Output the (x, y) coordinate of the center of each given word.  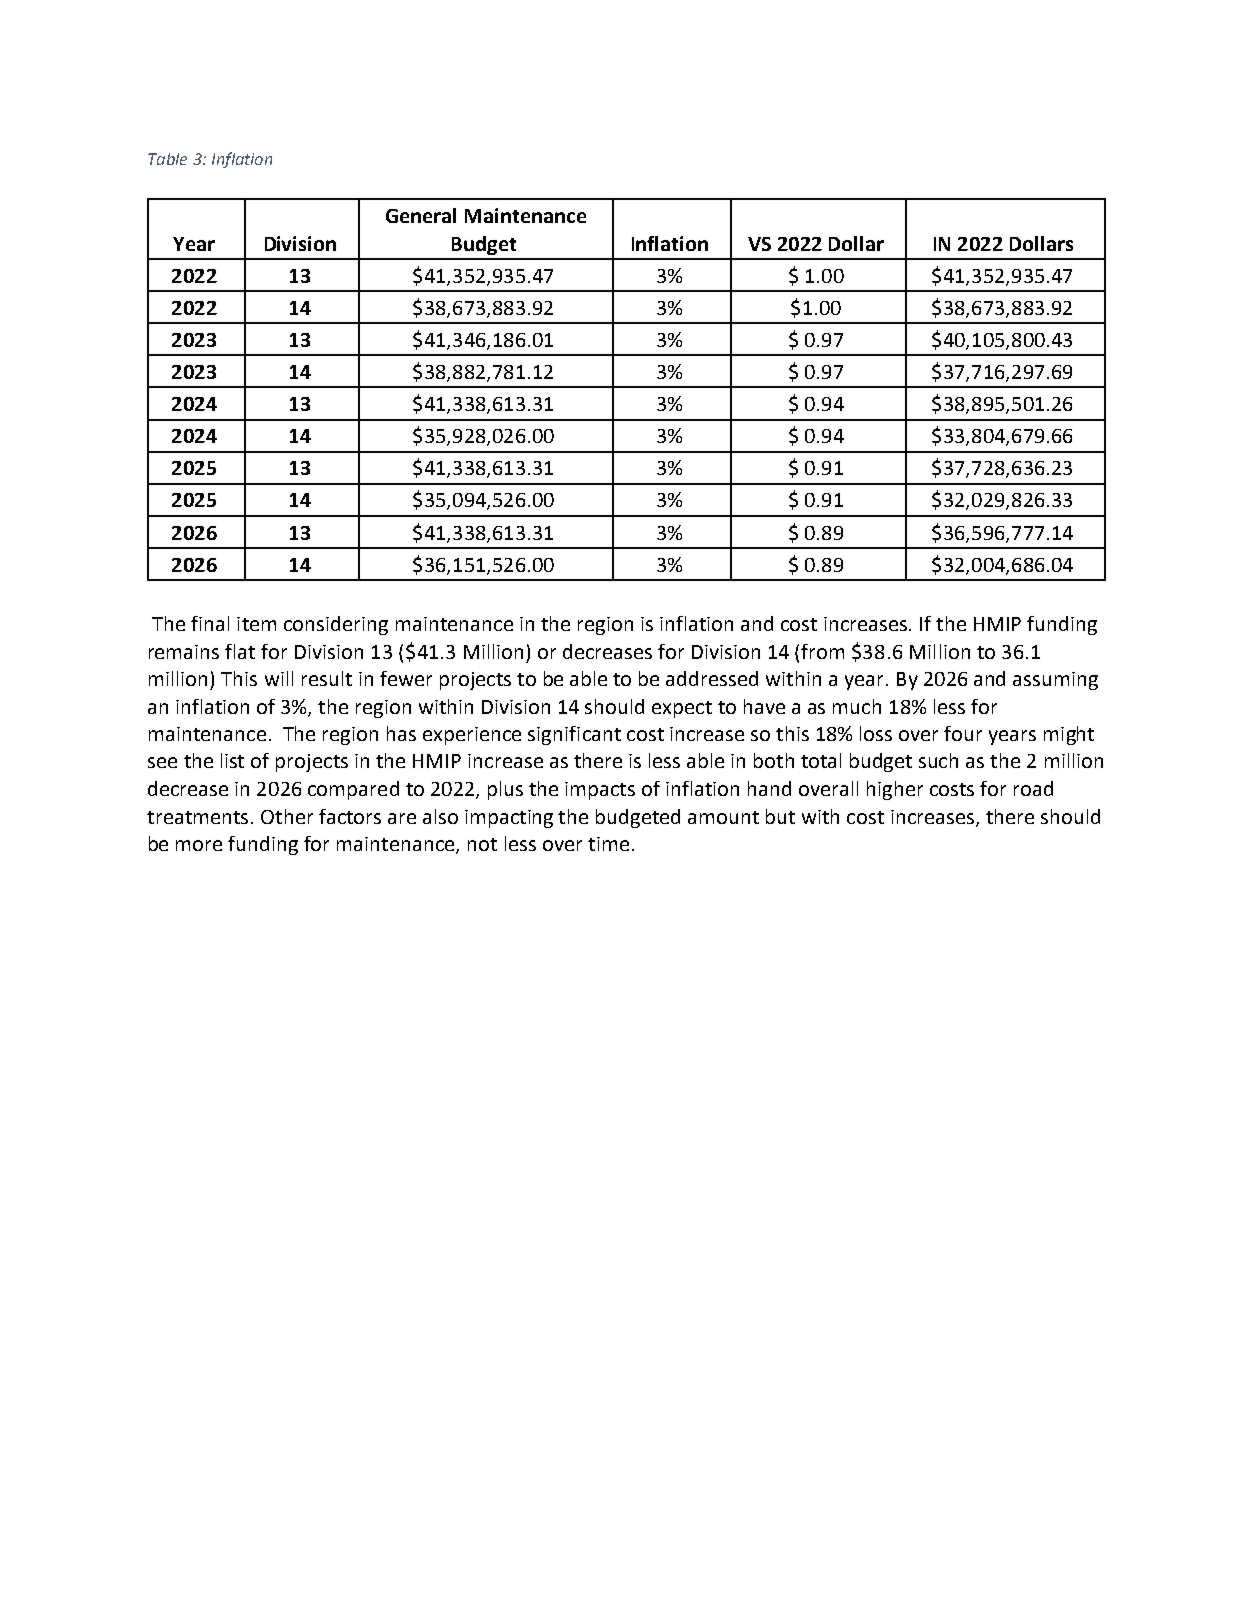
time (608, 844)
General (421, 215)
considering (336, 625)
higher (895, 790)
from (822, 651)
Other (287, 816)
